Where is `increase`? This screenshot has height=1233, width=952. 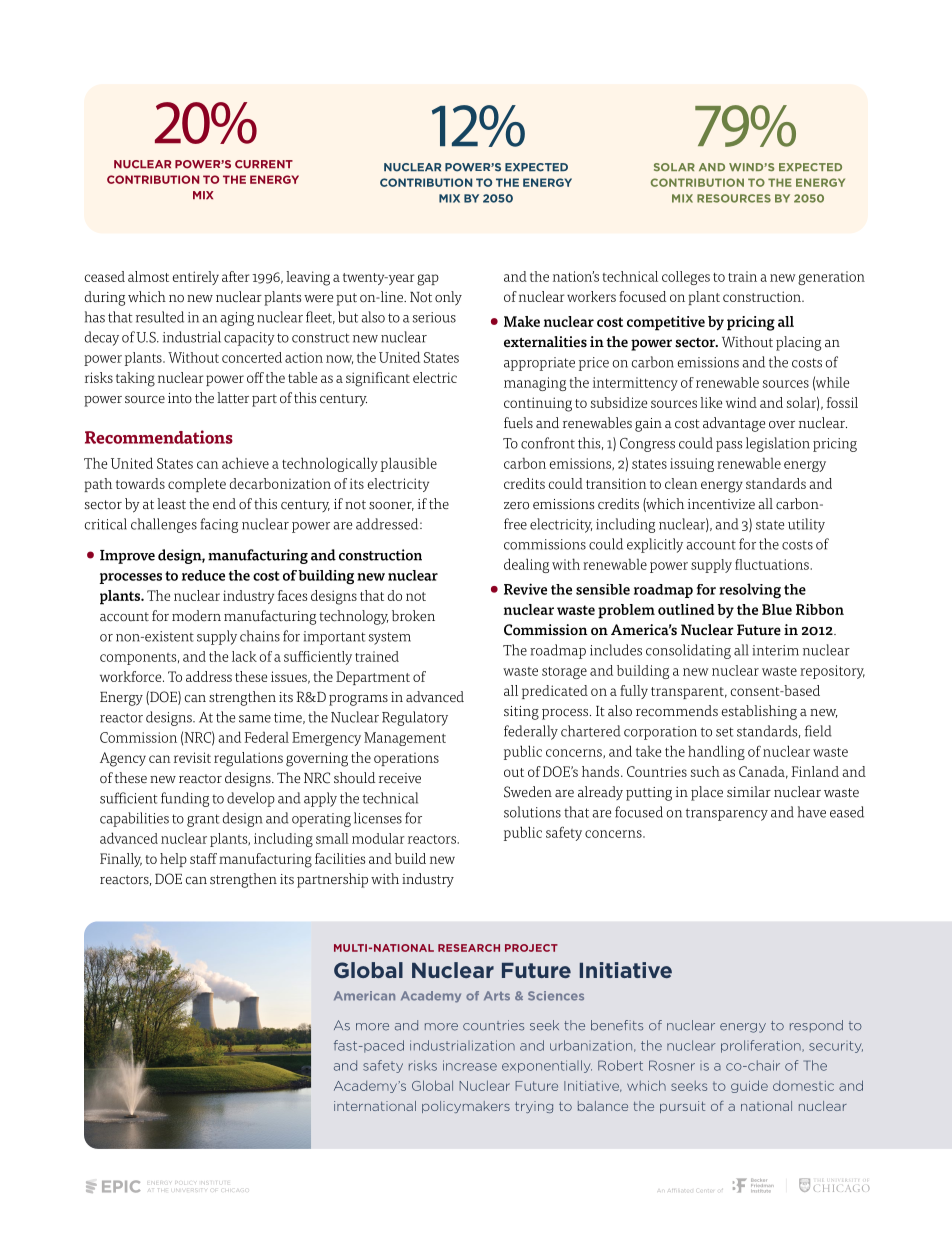 increase is located at coordinates (470, 1065).
